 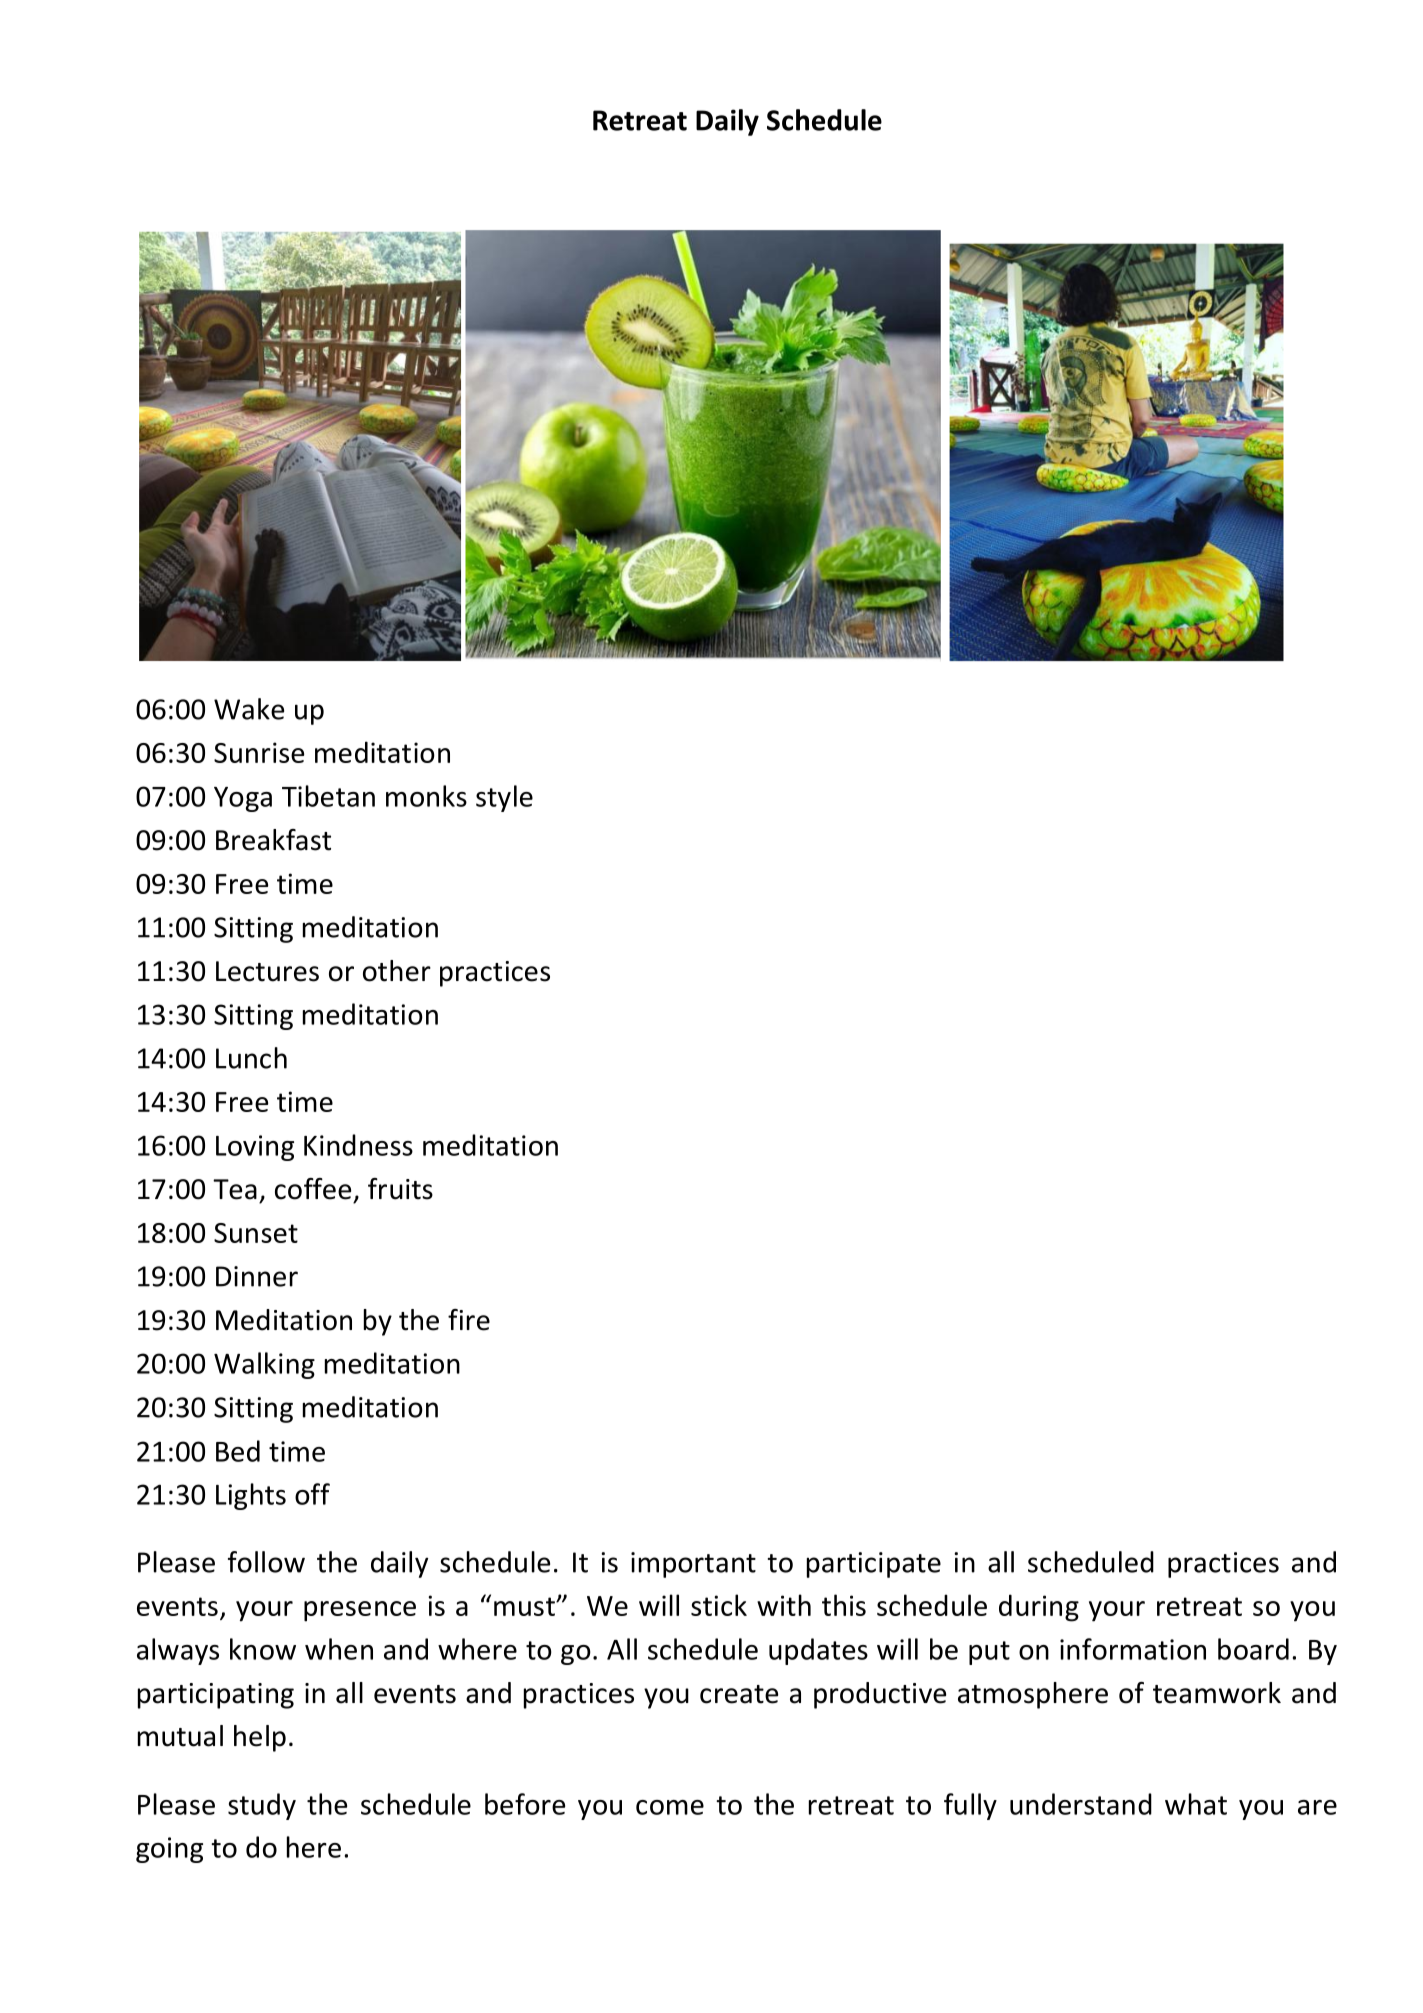 I want to click on important, so click(x=693, y=1565).
